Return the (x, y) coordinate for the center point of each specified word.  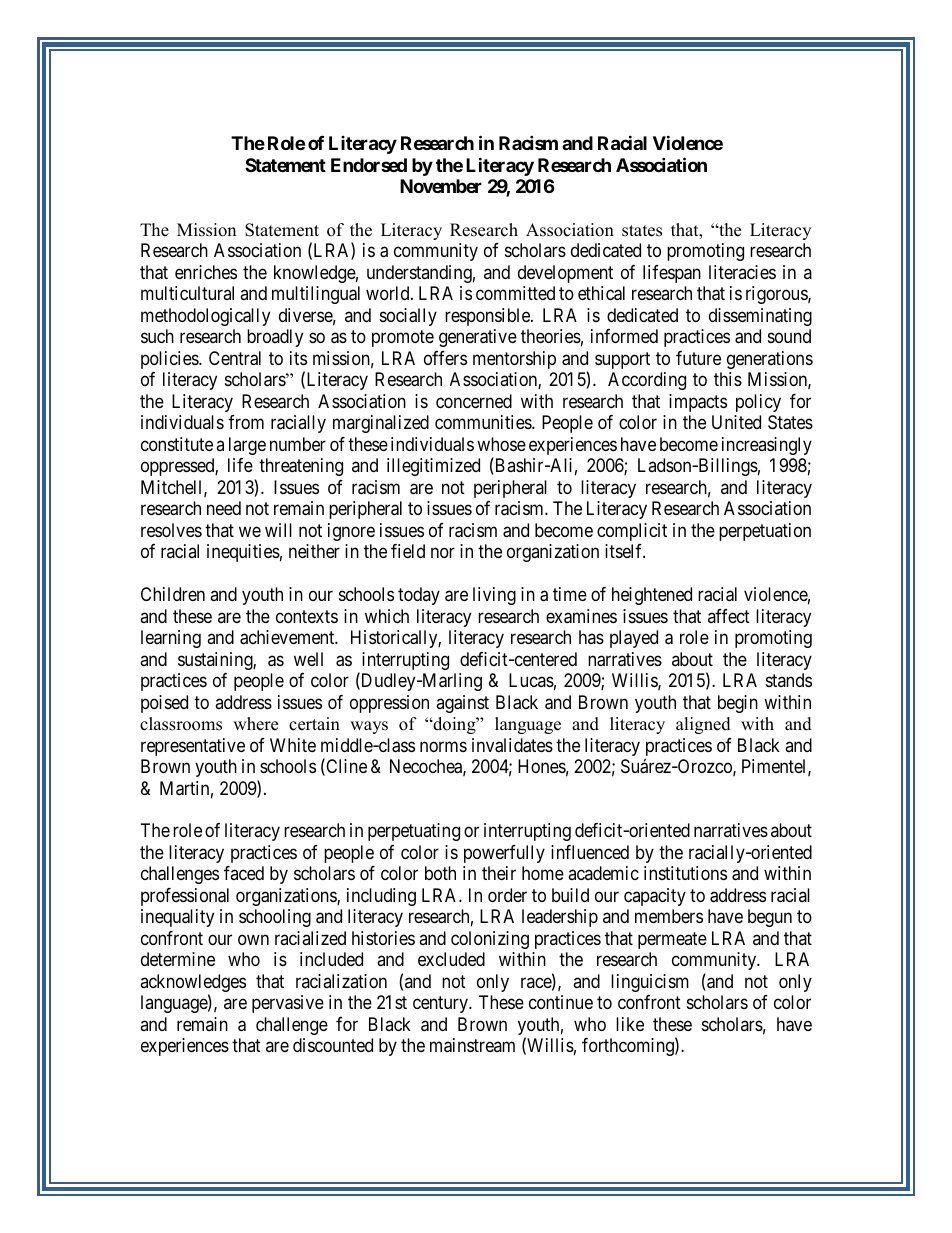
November (441, 186)
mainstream (472, 1045)
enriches (206, 272)
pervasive (288, 1004)
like (630, 1024)
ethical (601, 293)
